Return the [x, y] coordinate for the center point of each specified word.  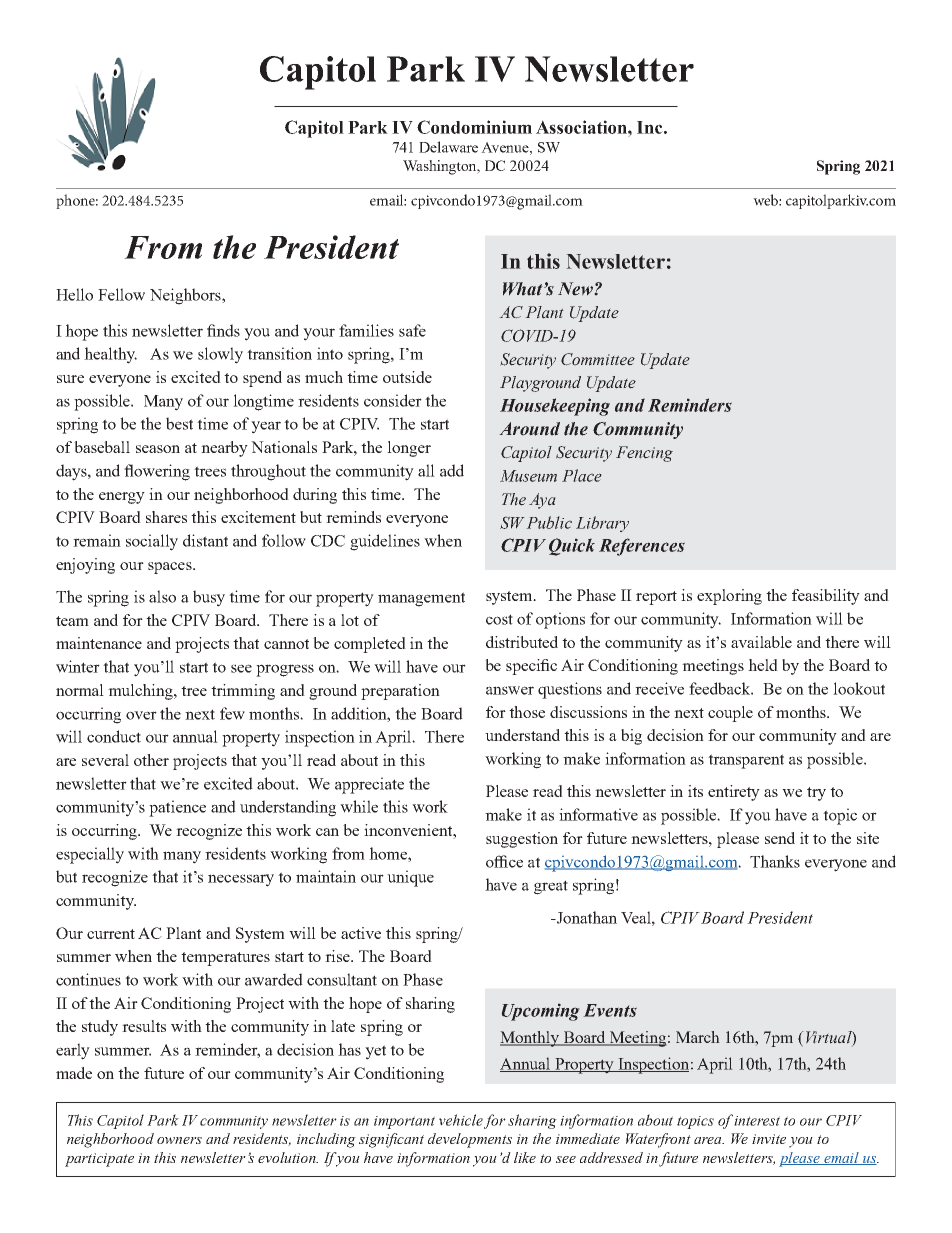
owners [179, 1140]
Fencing [644, 454]
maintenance [99, 643]
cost [499, 619]
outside [407, 377]
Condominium [474, 127]
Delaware [448, 147]
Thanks [775, 861]
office [504, 861]
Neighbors [186, 296]
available [761, 642]
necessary [241, 880]
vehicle [461, 1120]
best [179, 423]
